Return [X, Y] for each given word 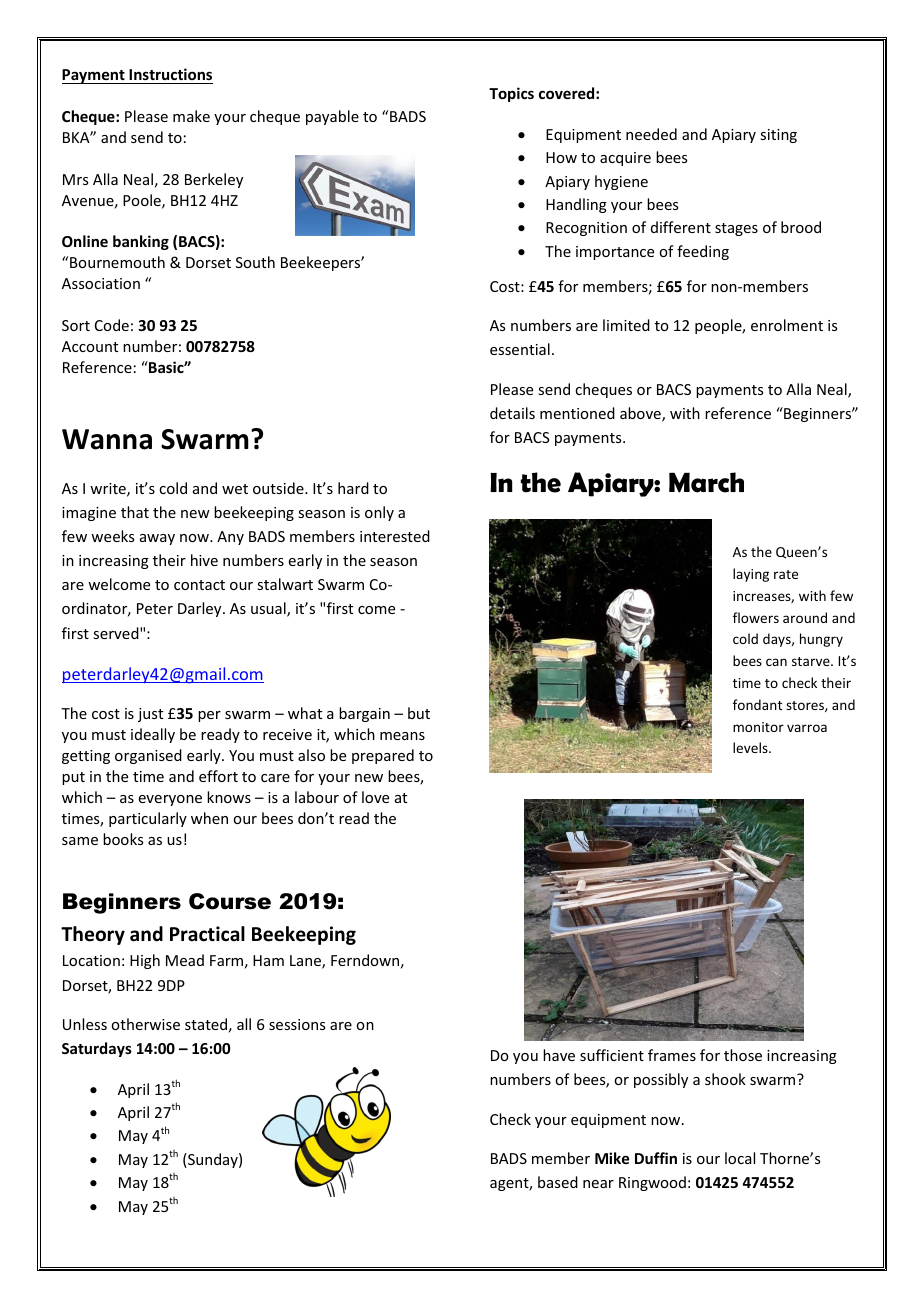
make [191, 116]
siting [778, 136]
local [740, 1158]
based [558, 1182]
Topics [511, 94]
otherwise [145, 1024]
